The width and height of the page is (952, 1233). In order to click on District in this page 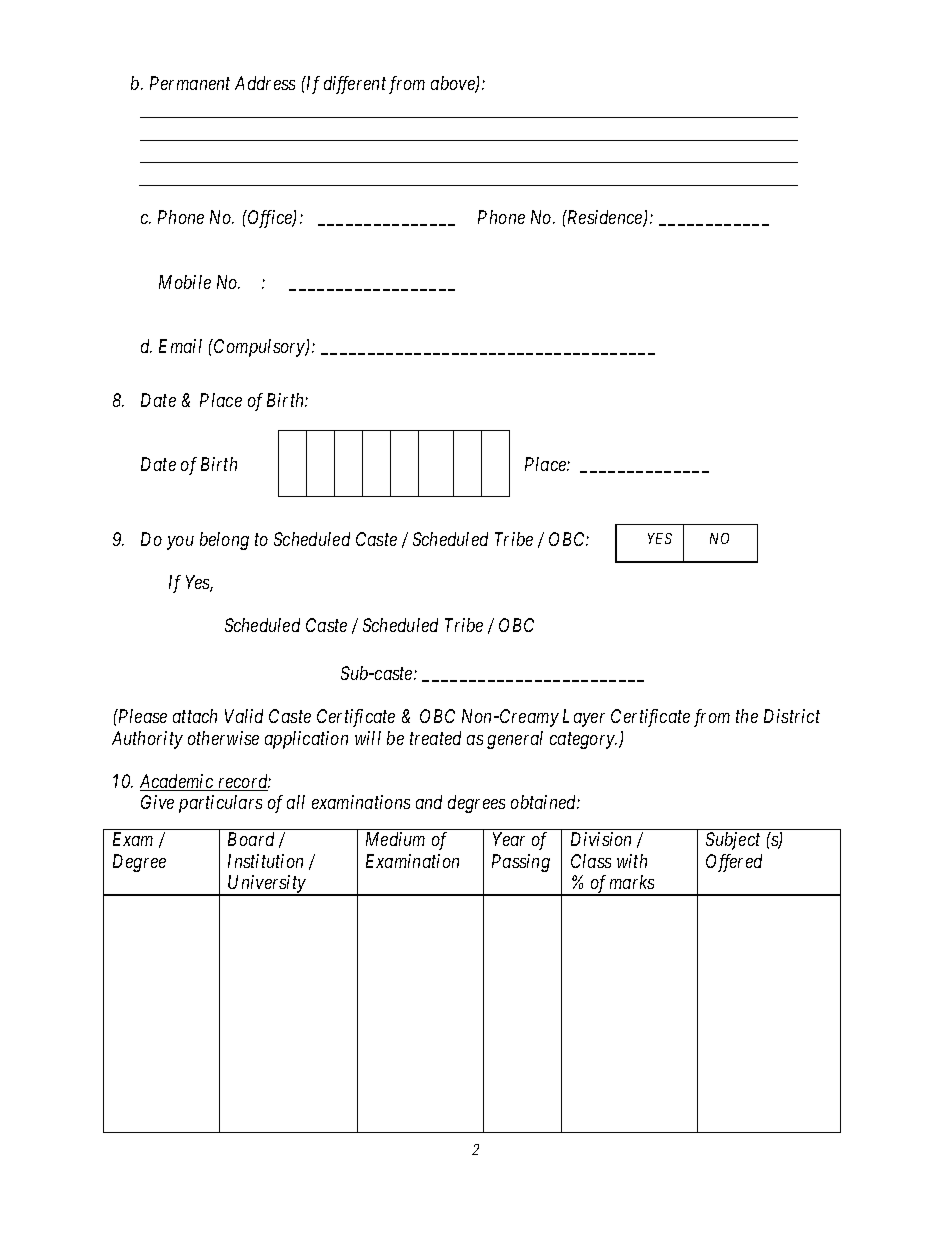, I will do `click(792, 716)`.
